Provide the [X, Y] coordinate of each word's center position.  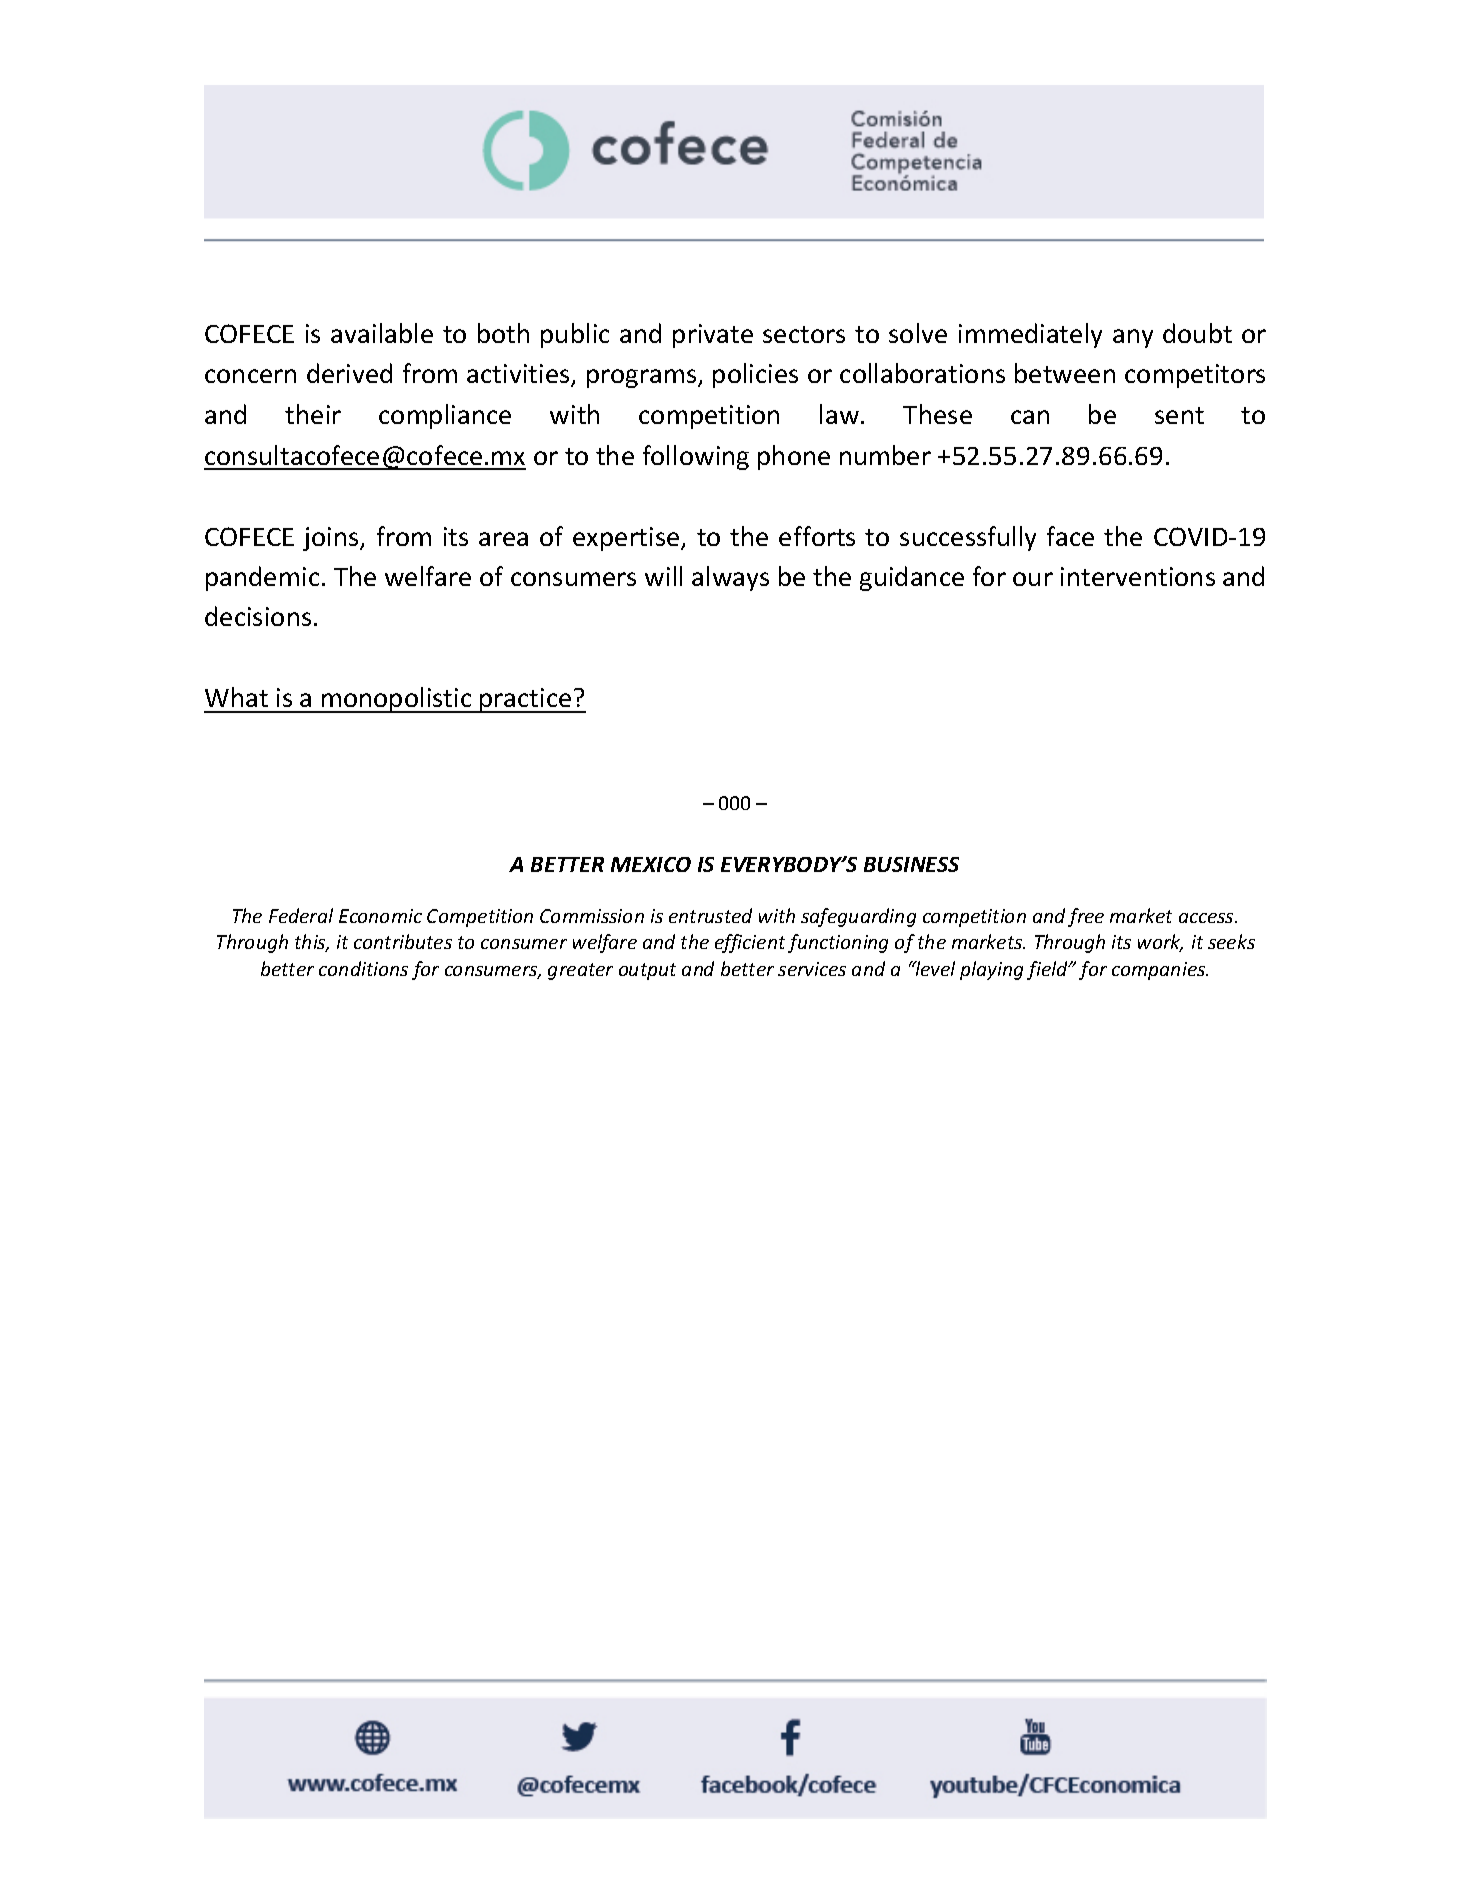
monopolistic [397, 700]
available [382, 333]
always [730, 578]
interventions [1138, 576]
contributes [403, 941]
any [1133, 338]
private [713, 336]
